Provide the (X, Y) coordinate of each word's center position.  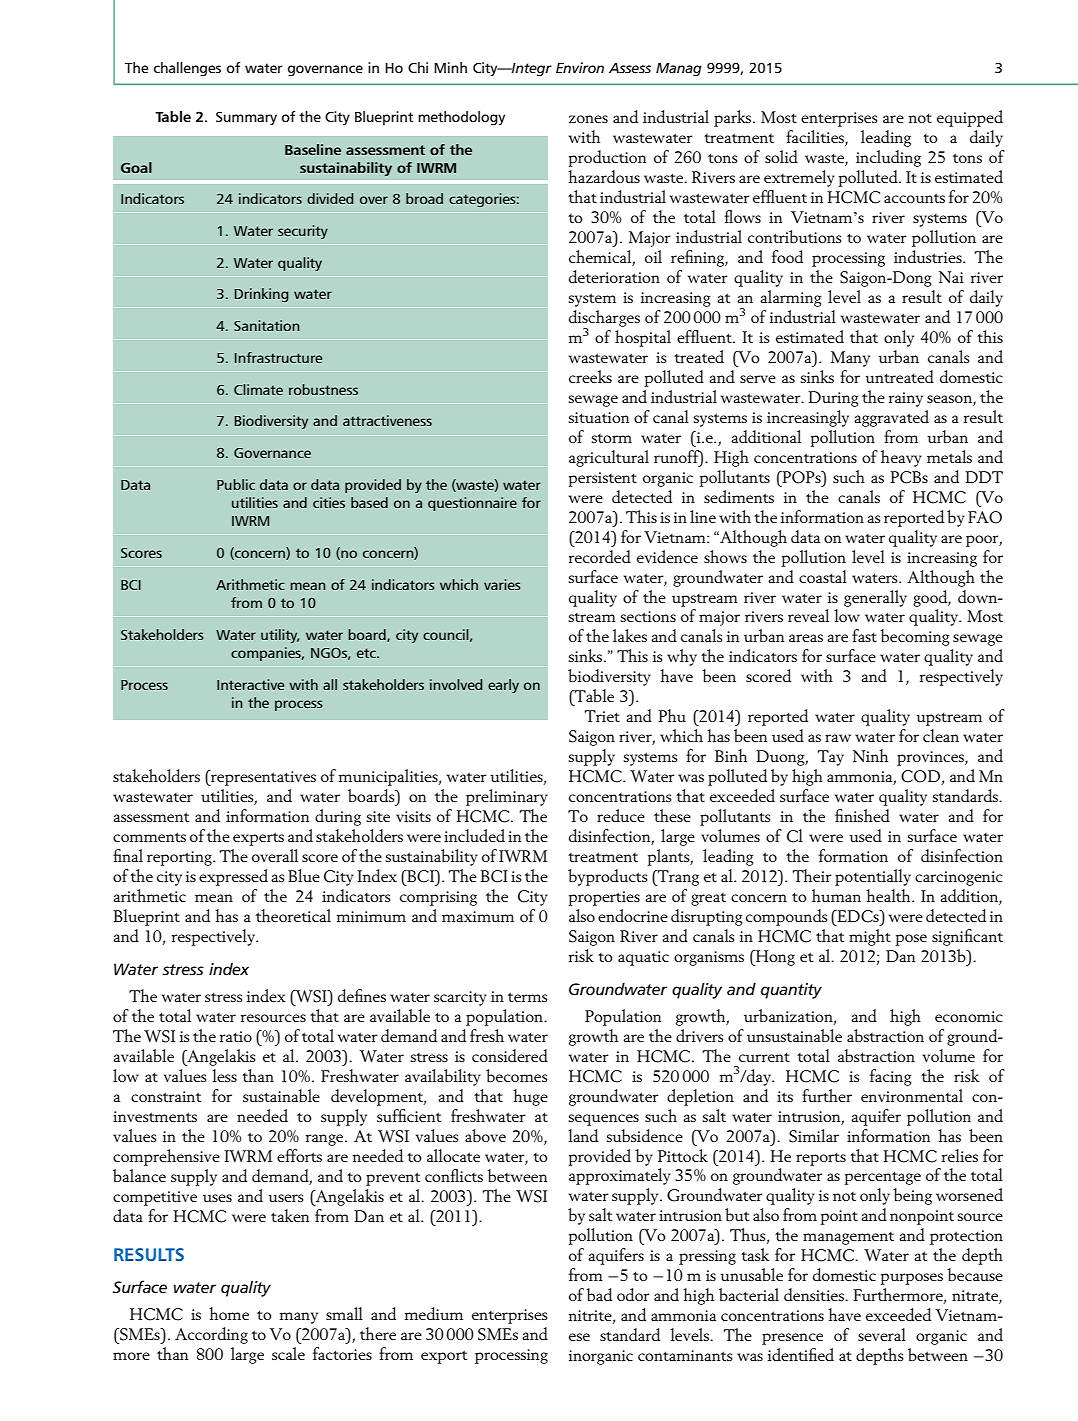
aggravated (891, 418)
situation (598, 417)
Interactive (250, 684)
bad (599, 1294)
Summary (246, 118)
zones (588, 119)
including (888, 158)
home (229, 1313)
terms (528, 997)
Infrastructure (278, 357)
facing (891, 1077)
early (503, 686)
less (224, 1075)
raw (838, 738)
